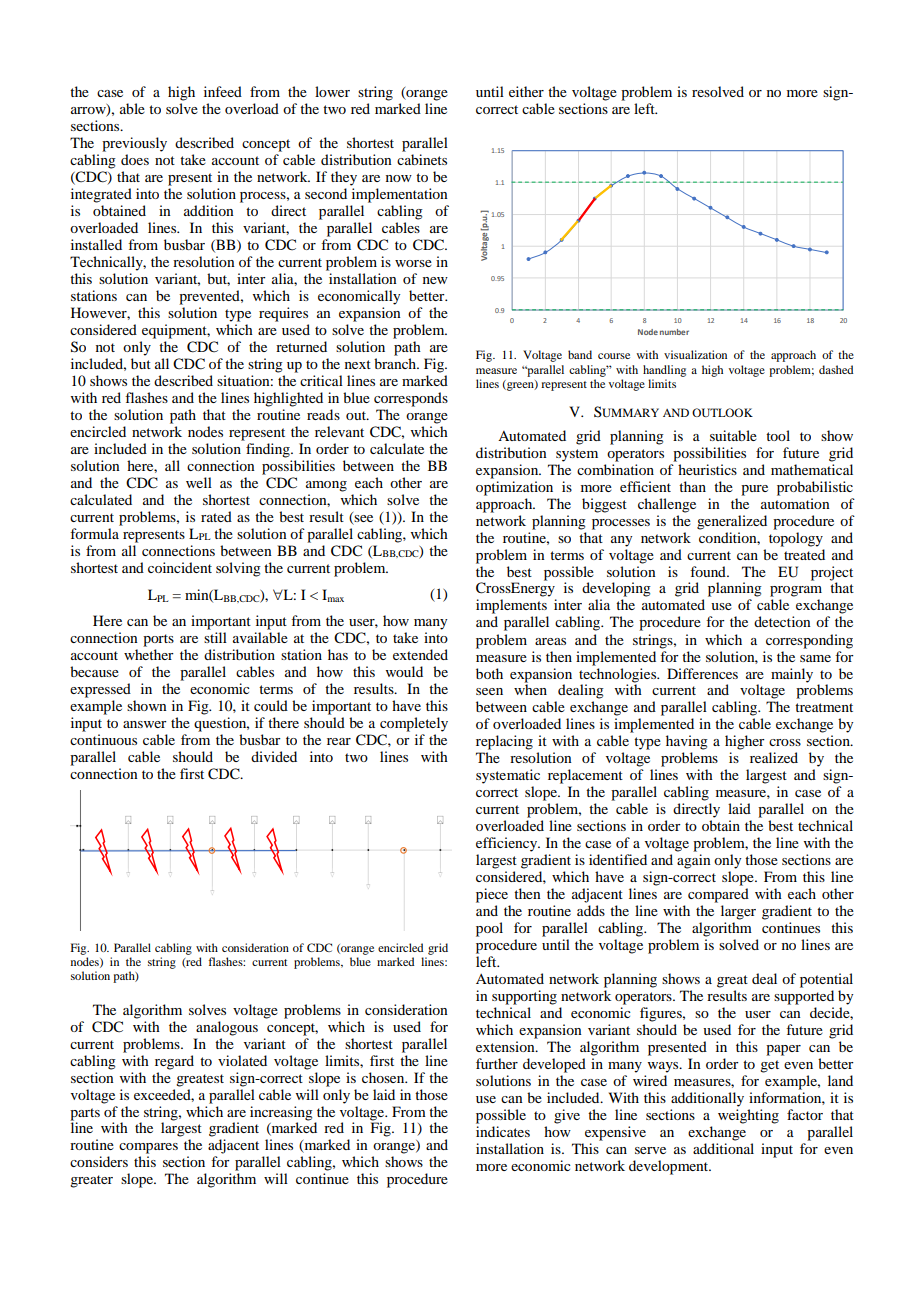  Describe the element at coordinates (492, 895) in the page. I see `piece` at that location.
